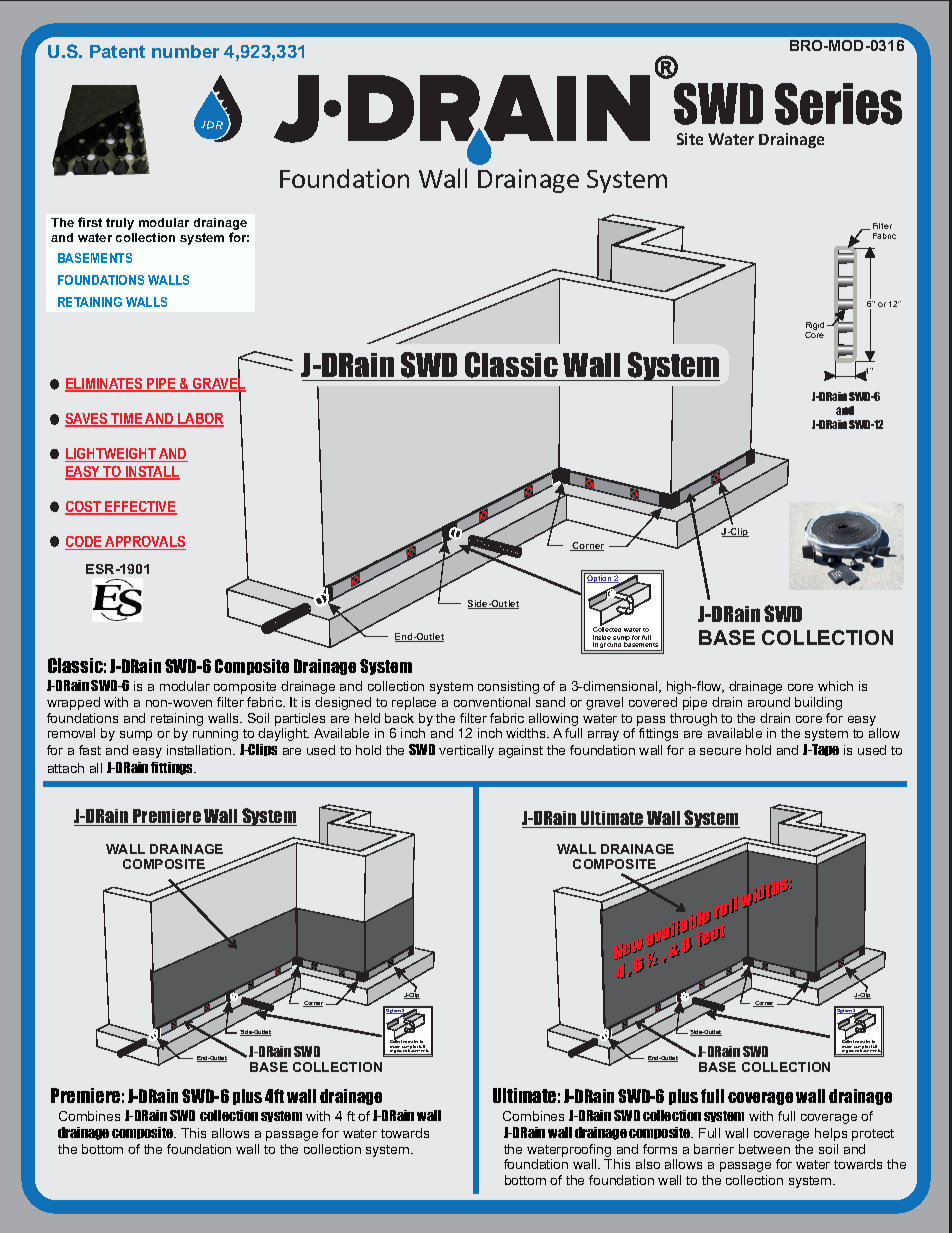 The image size is (952, 1233). Describe the element at coordinates (200, 420) in the screenshot. I see `LABOR` at that location.
